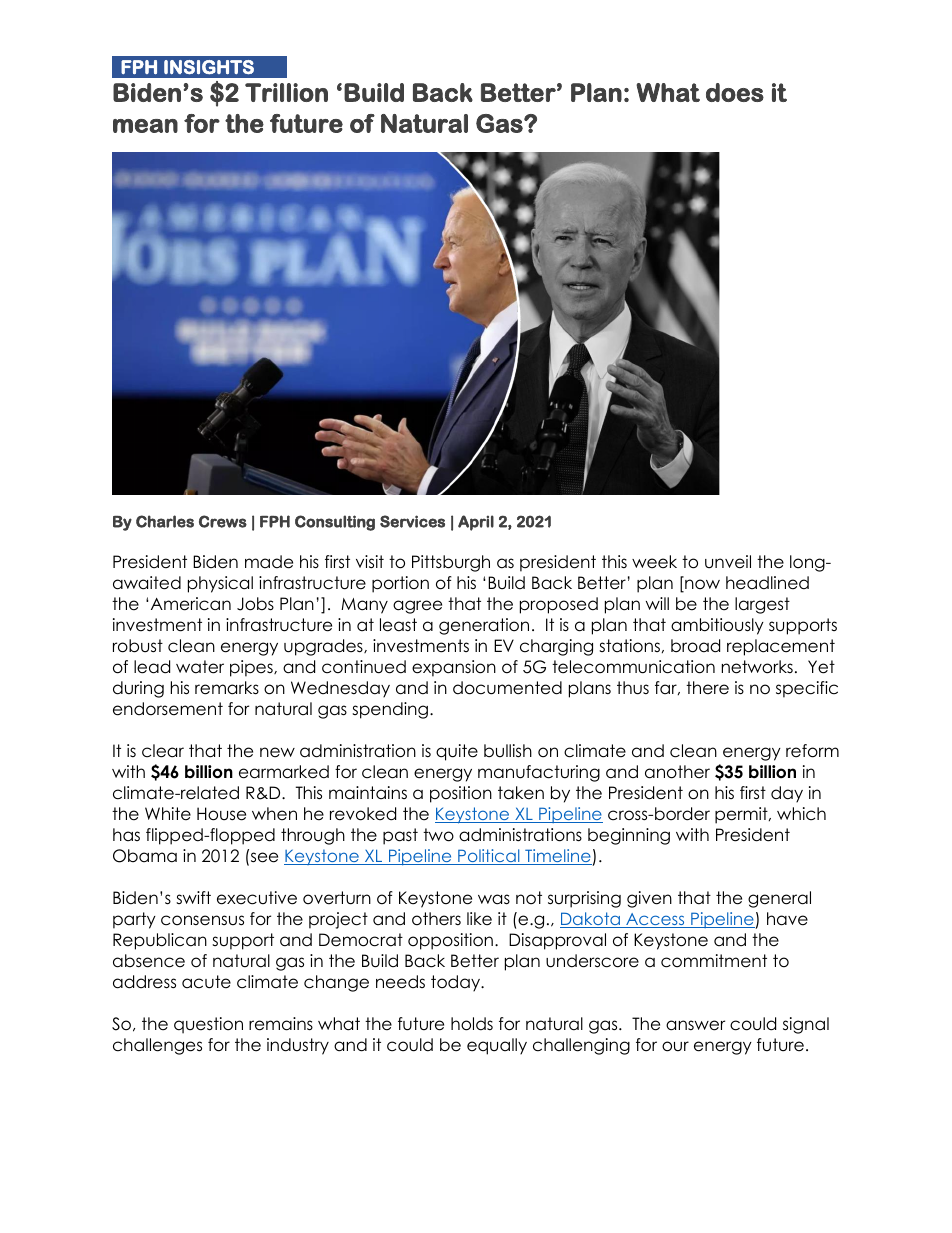 This document has width=952, height=1233. Describe the element at coordinates (695, 1025) in the document. I see `answer` at that location.
